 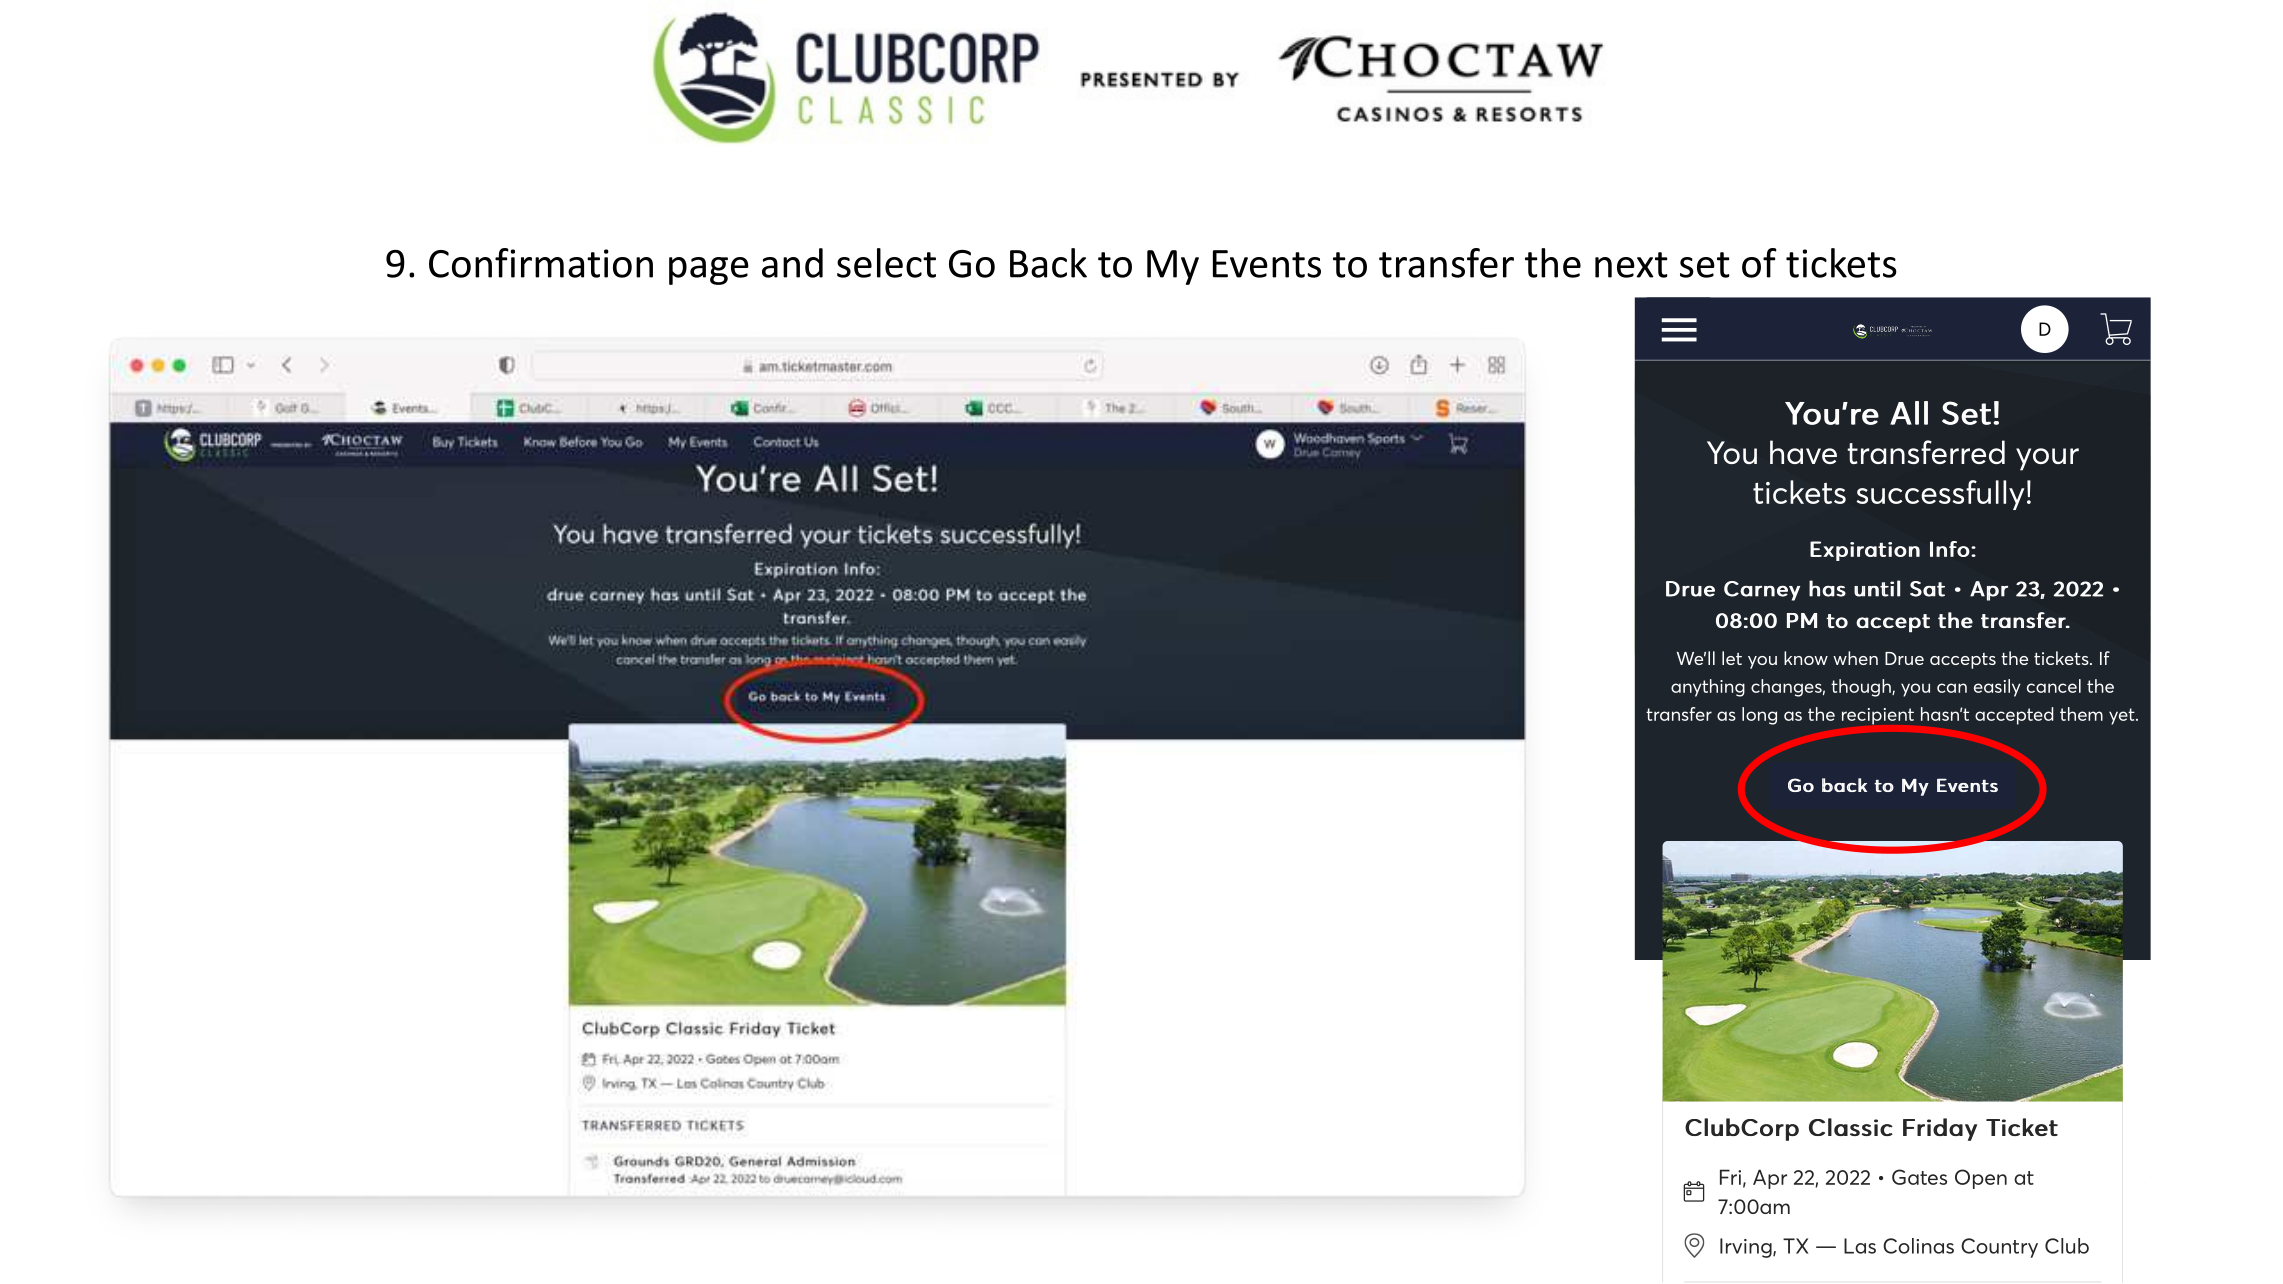 What do you see at coordinates (2047, 459) in the image?
I see `your` at bounding box center [2047, 459].
